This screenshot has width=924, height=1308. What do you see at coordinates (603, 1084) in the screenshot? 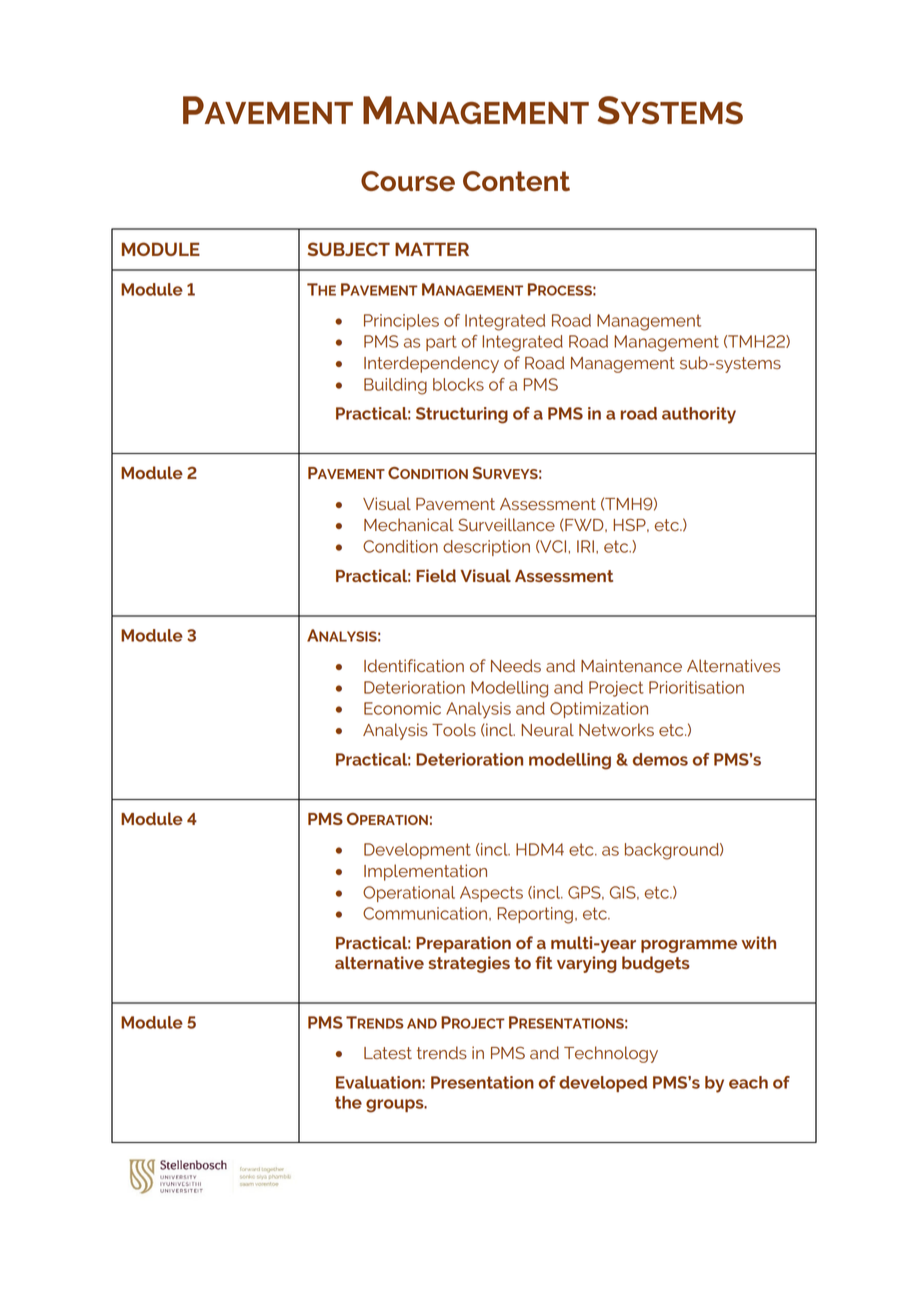
I see `developed` at bounding box center [603, 1084].
